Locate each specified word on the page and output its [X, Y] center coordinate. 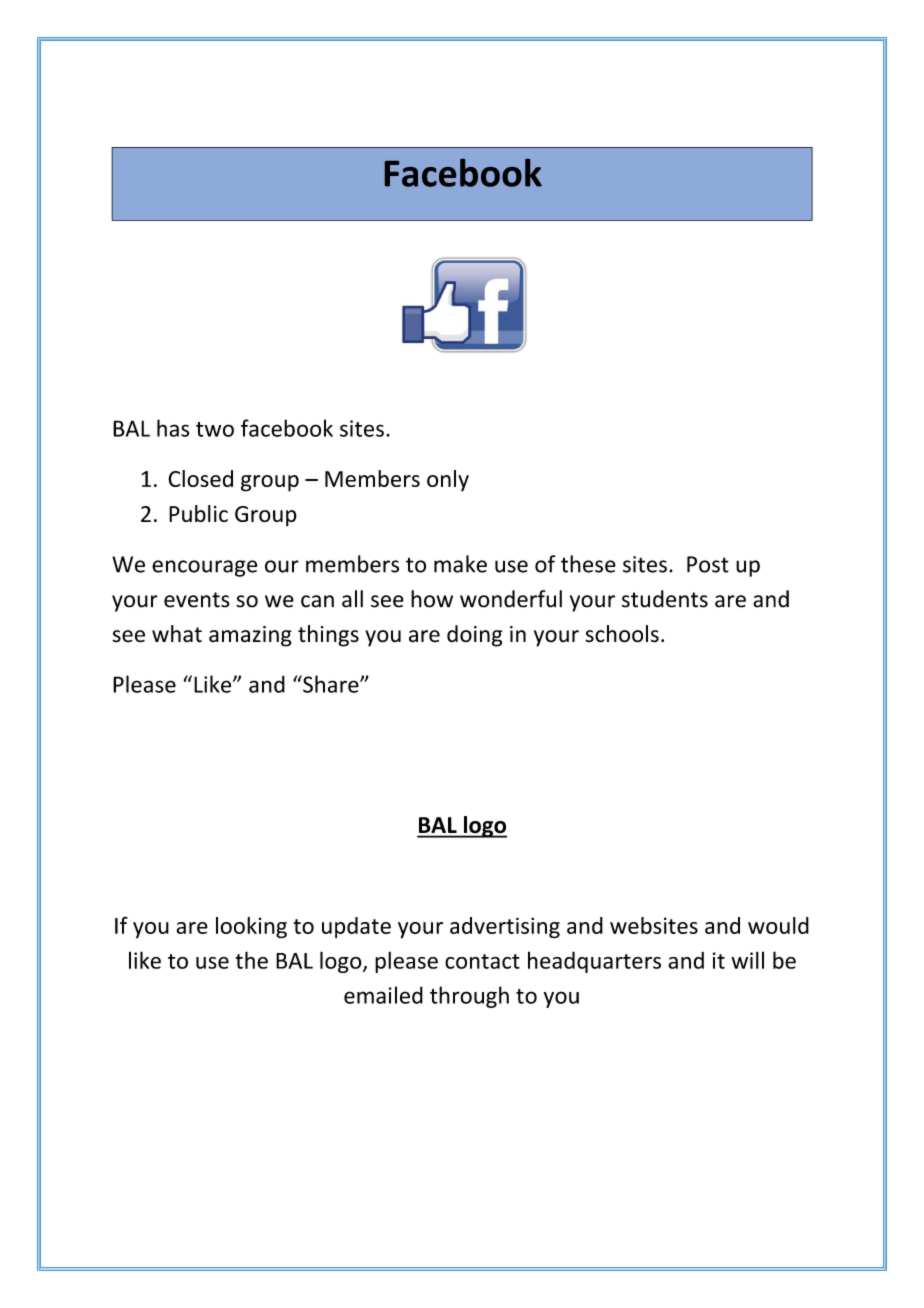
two [215, 429]
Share [331, 684]
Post [708, 564]
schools [622, 634]
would [778, 925]
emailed [383, 995]
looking [251, 928]
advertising [505, 928]
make [460, 564]
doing [474, 636]
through [469, 997]
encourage [205, 568]
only [448, 481]
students [665, 599]
